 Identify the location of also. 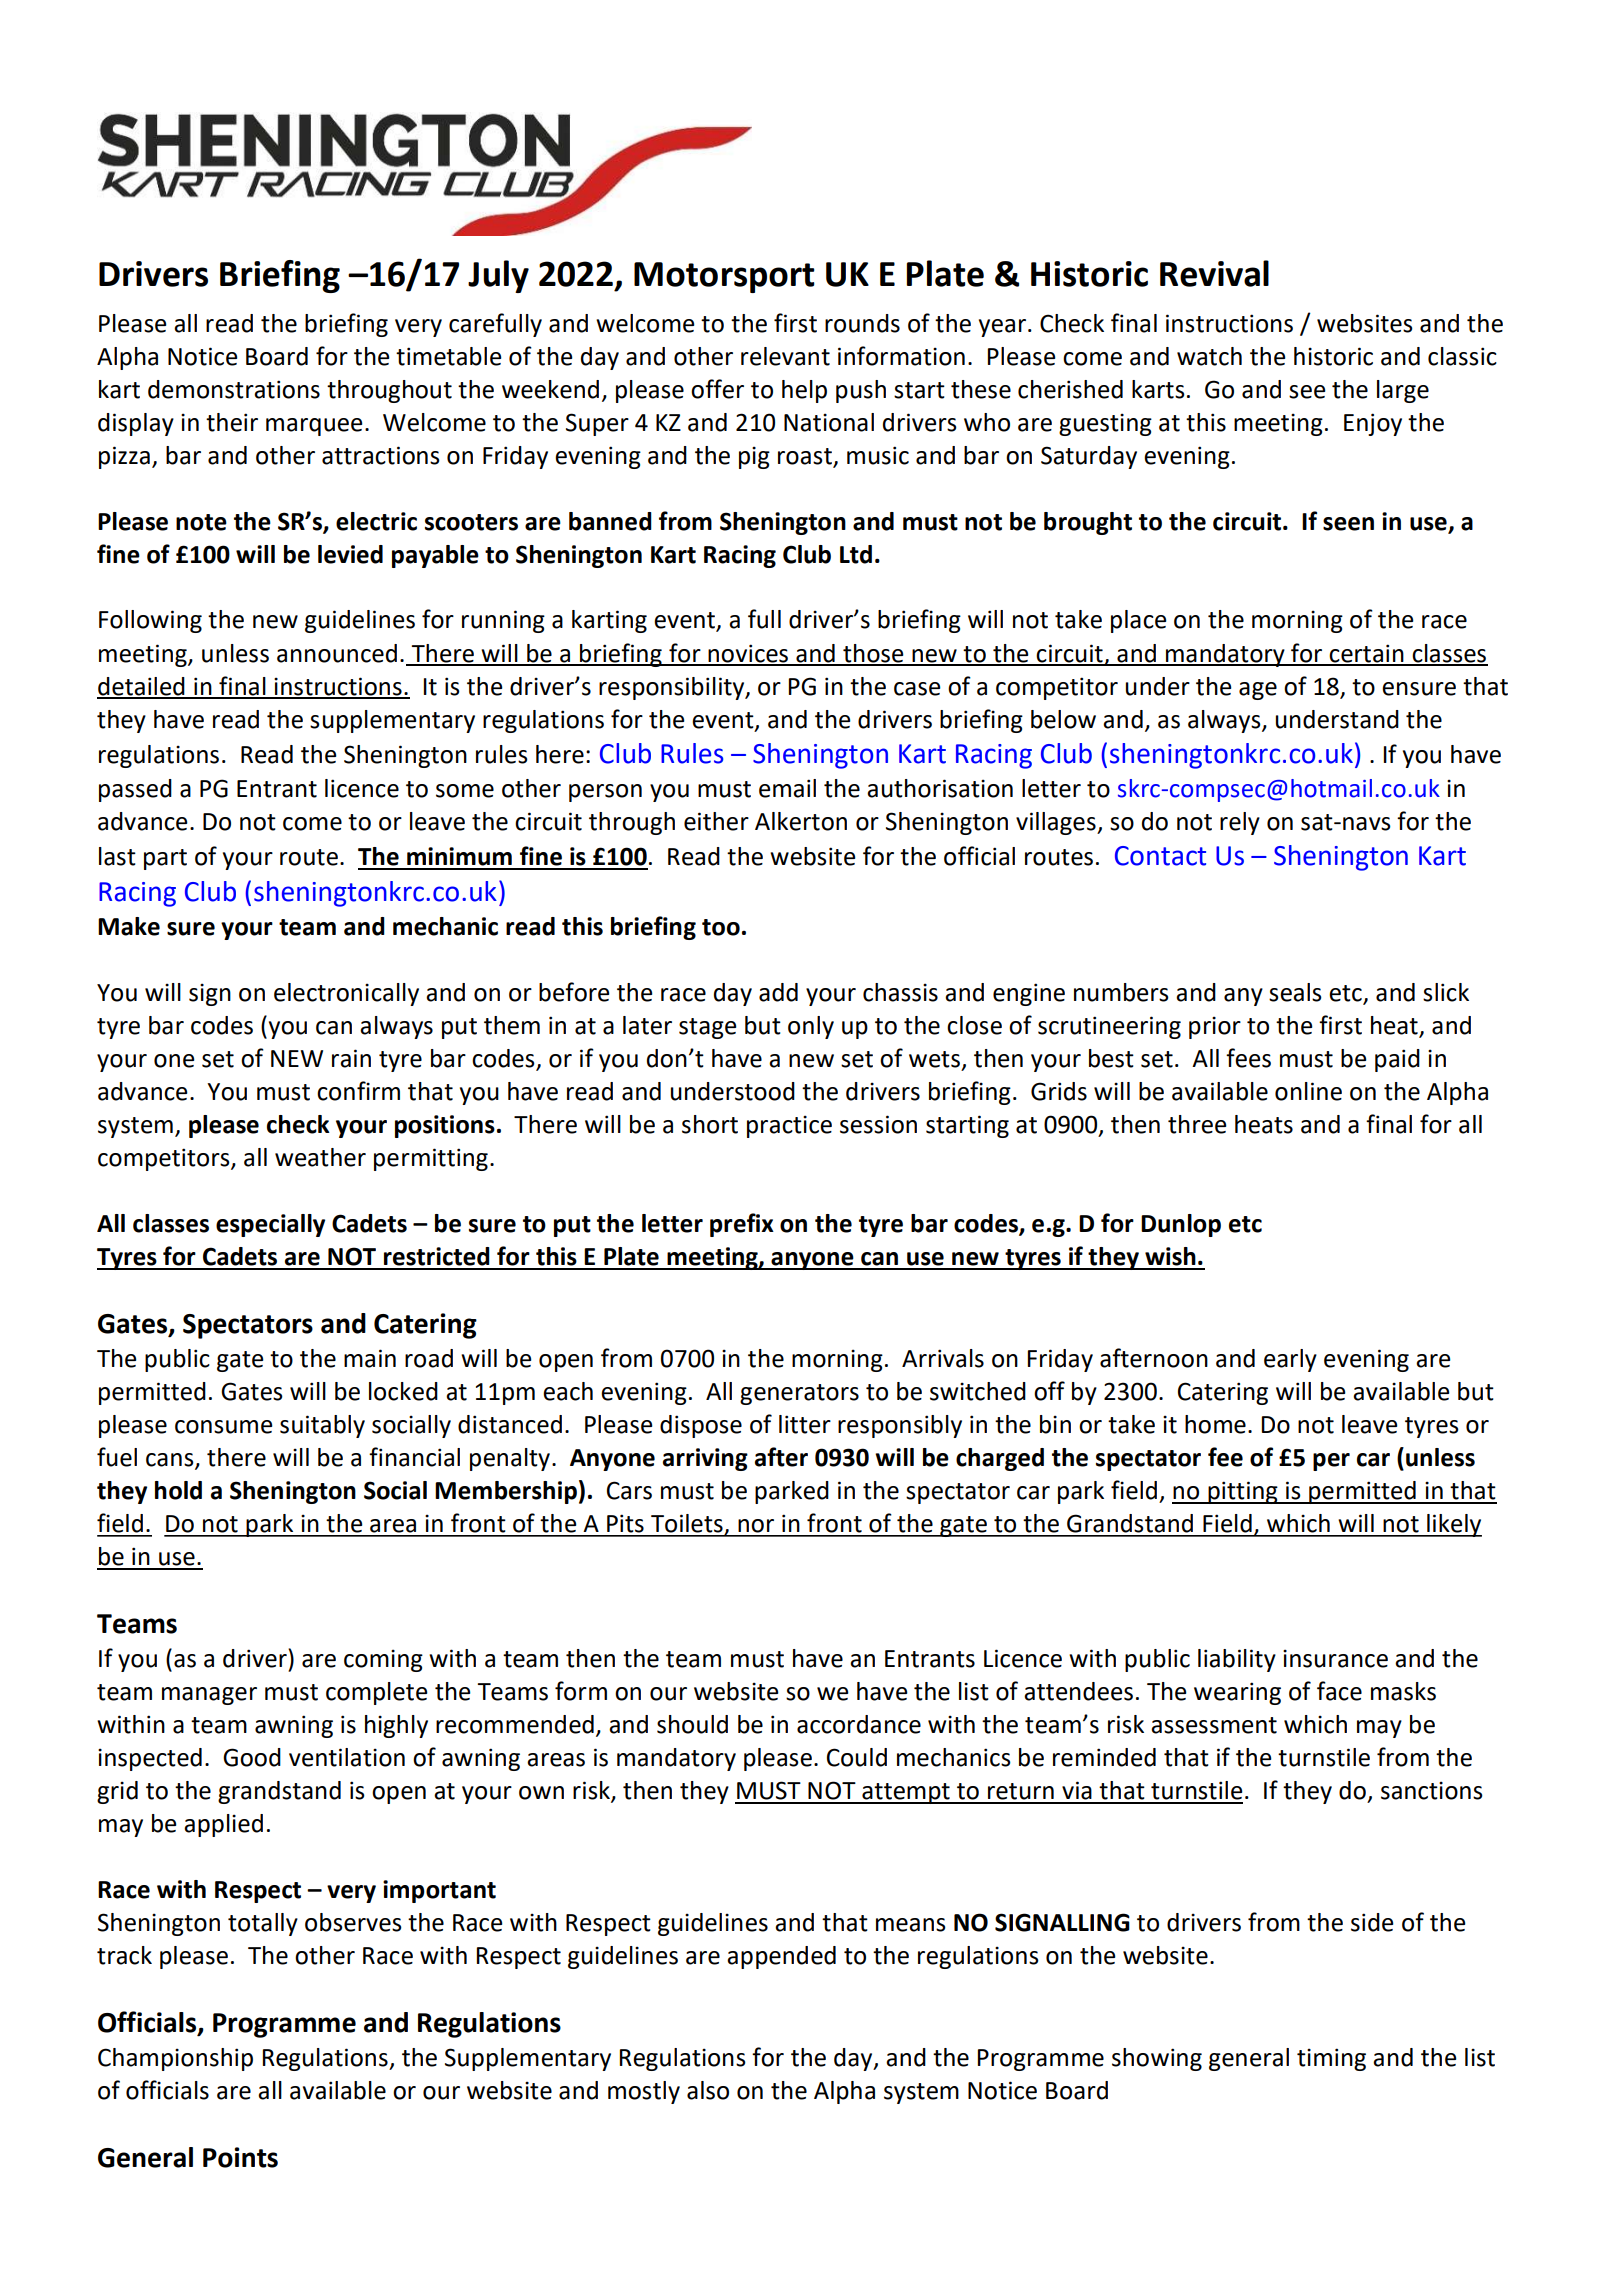
(708, 2090).
